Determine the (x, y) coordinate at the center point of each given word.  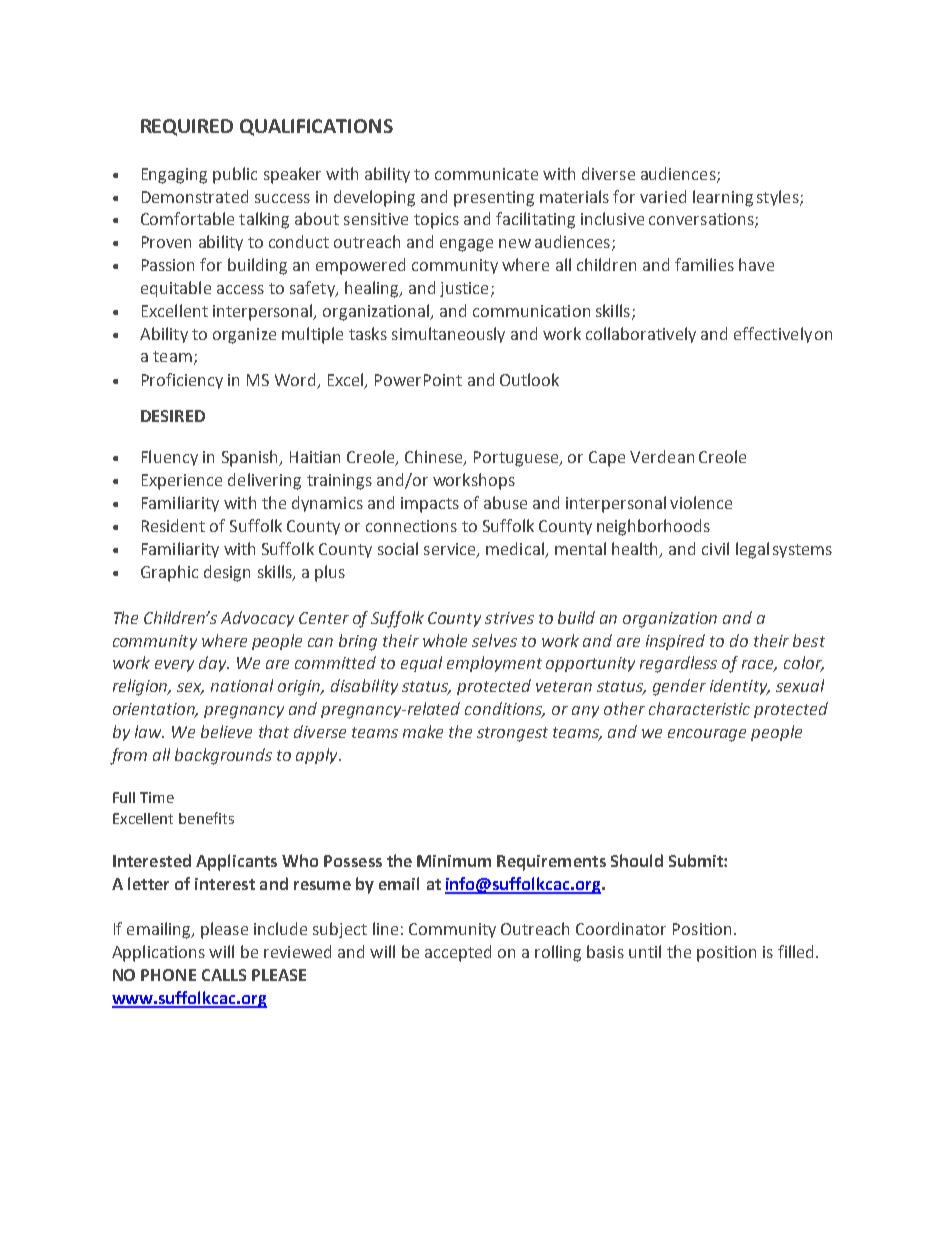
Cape (607, 459)
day (214, 664)
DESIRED (173, 416)
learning (723, 198)
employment (494, 664)
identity (740, 687)
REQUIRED (187, 127)
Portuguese (517, 459)
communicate (486, 174)
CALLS (224, 975)
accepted (458, 953)
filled (797, 951)
